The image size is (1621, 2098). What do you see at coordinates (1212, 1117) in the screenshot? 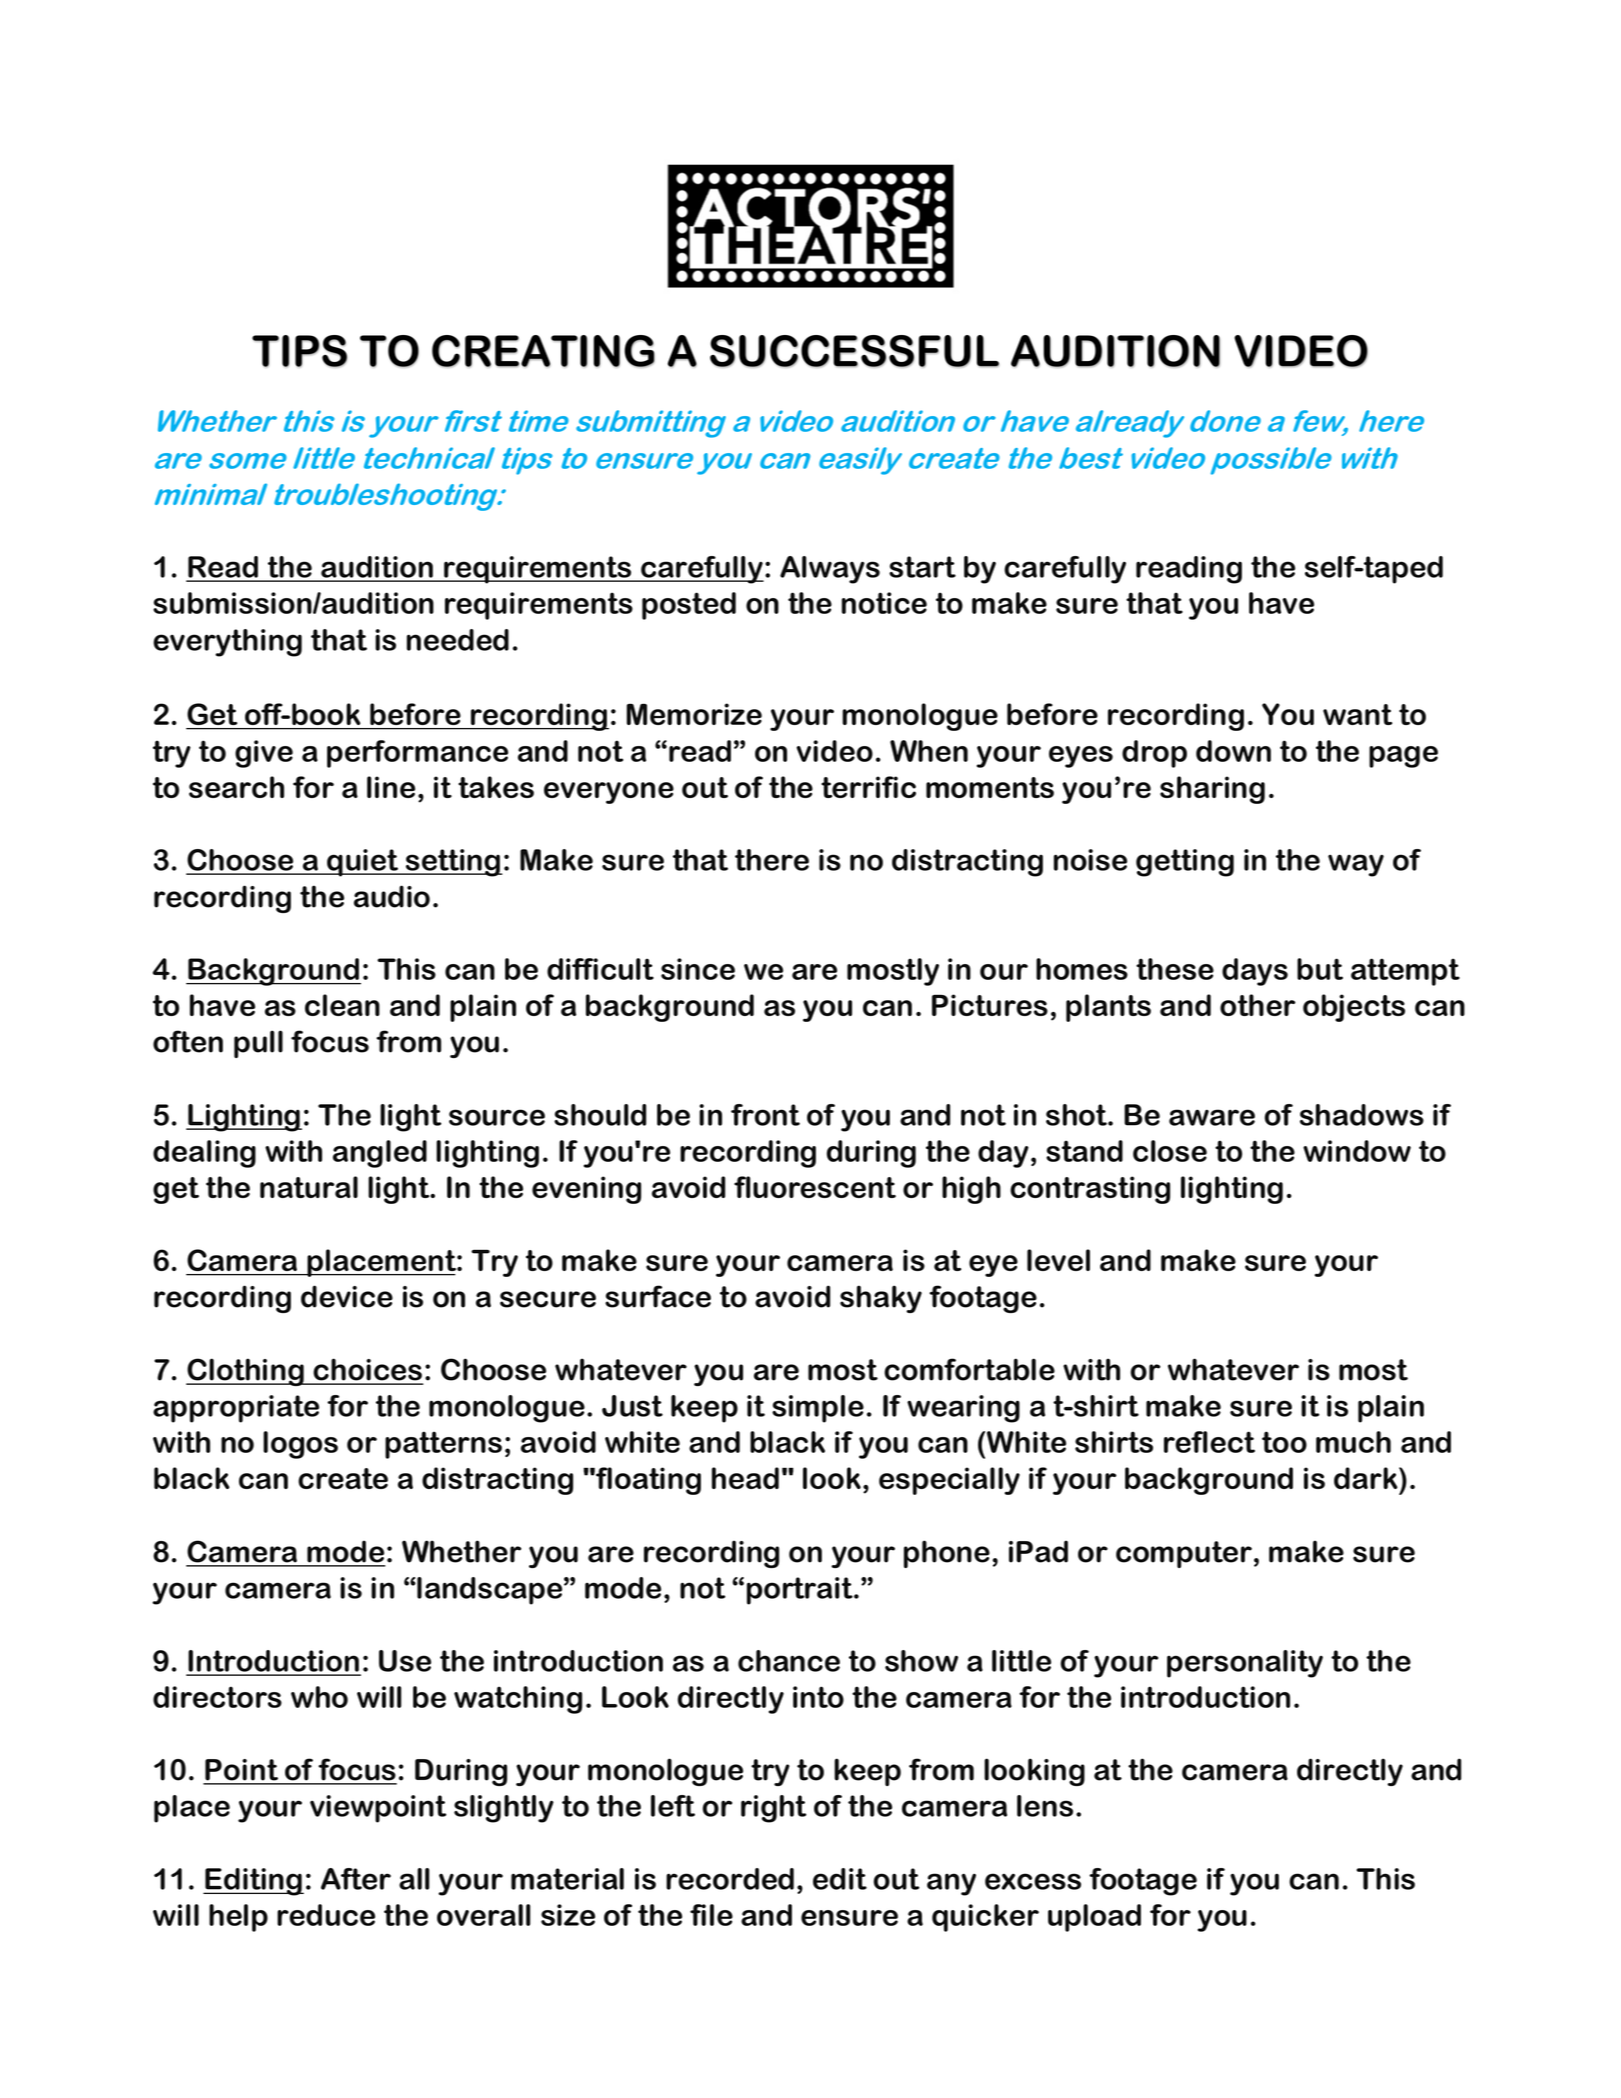
I see `aware` at bounding box center [1212, 1117].
